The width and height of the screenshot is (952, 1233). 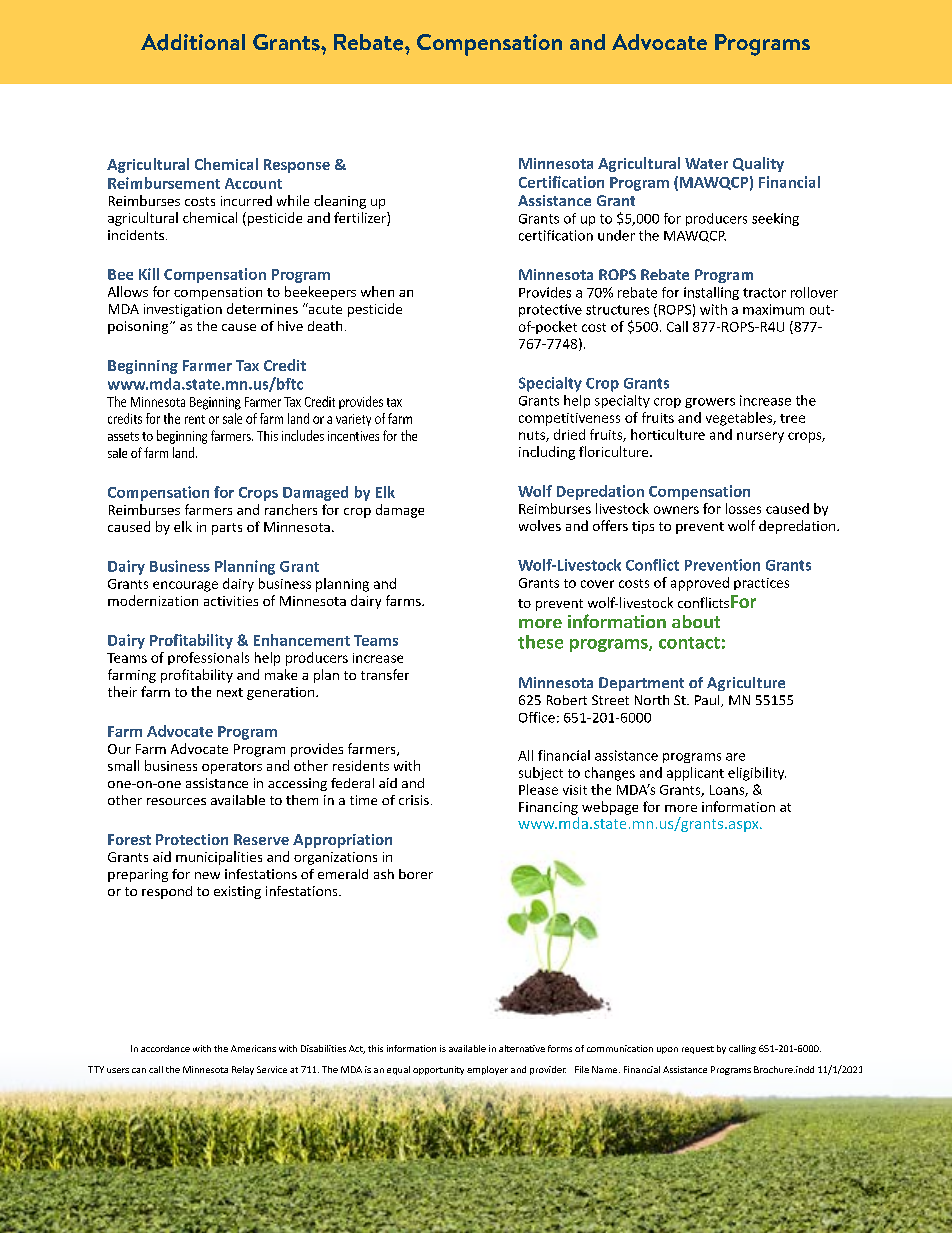 What do you see at coordinates (537, 717) in the screenshot?
I see `Office` at bounding box center [537, 717].
